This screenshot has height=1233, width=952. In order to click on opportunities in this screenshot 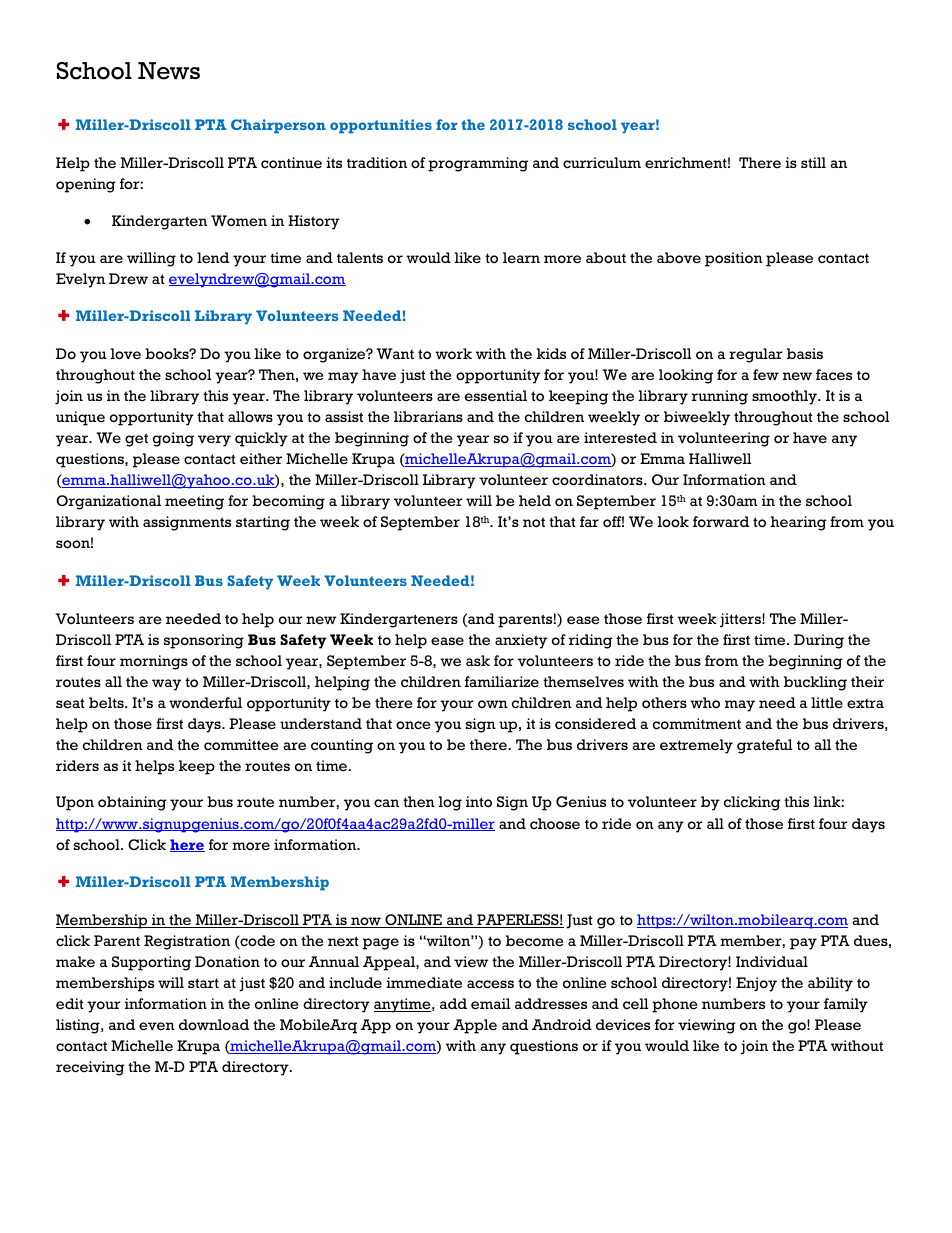, I will do `click(381, 126)`.
